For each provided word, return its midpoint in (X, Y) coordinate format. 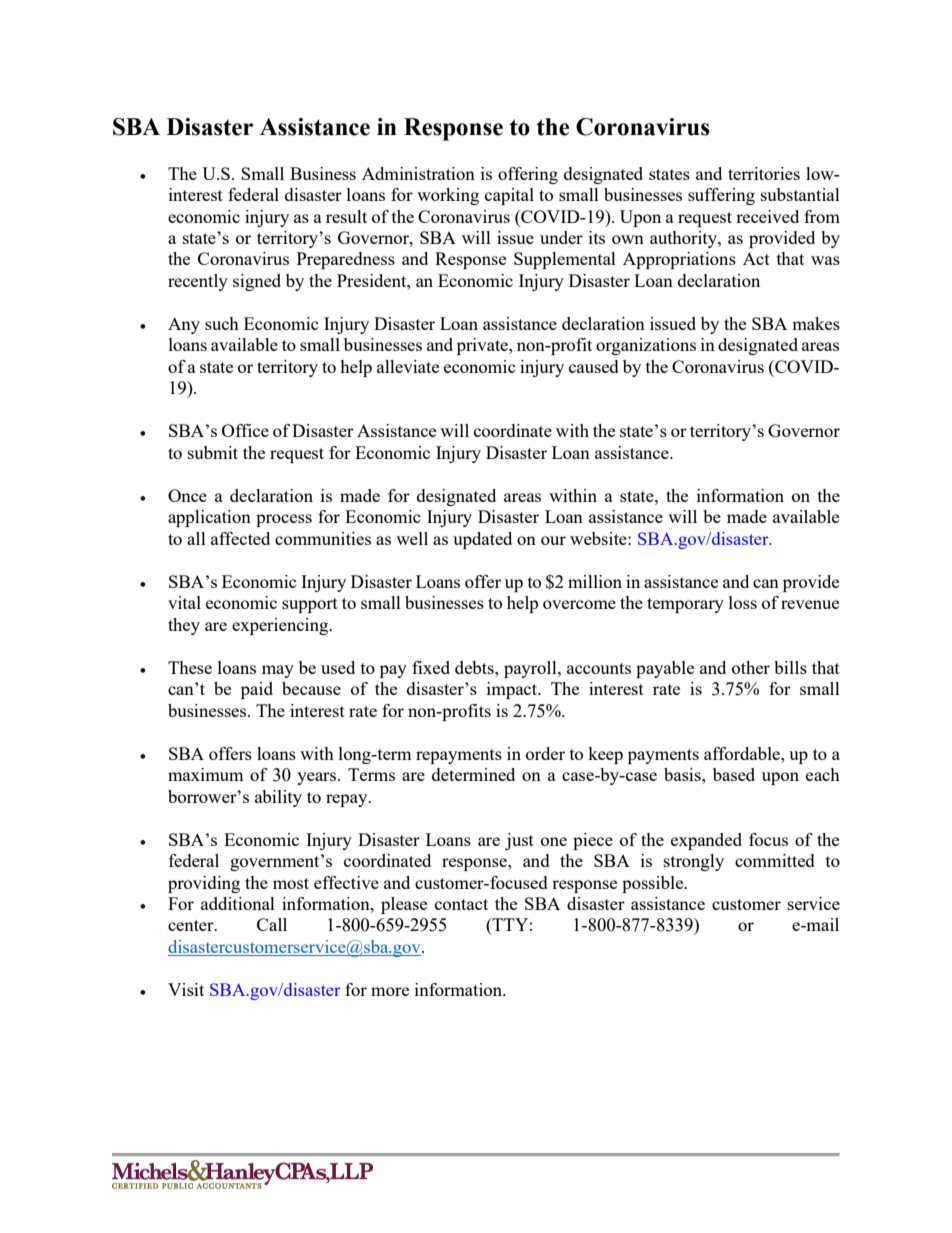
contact (461, 904)
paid (257, 690)
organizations (646, 346)
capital (509, 196)
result (346, 216)
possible (654, 884)
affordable (743, 753)
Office (245, 430)
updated (482, 540)
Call (272, 924)
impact (513, 690)
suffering (721, 196)
